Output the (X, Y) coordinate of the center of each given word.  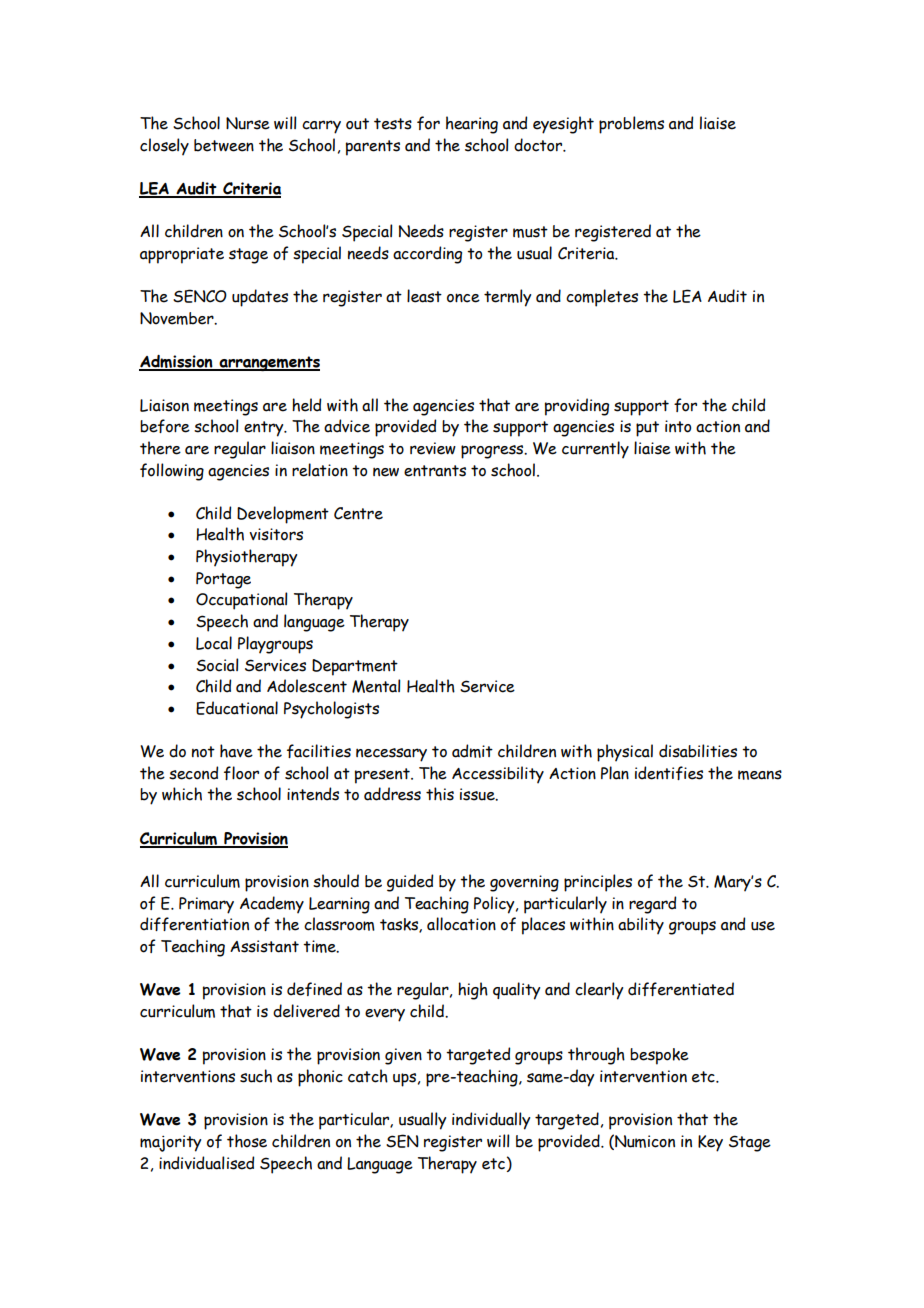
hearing (472, 125)
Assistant (264, 946)
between (224, 145)
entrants (435, 471)
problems (631, 125)
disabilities (698, 751)
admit (472, 751)
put (647, 429)
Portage (223, 580)
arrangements (268, 363)
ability (641, 926)
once (463, 298)
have (236, 751)
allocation (461, 924)
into (678, 426)
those (247, 1141)
